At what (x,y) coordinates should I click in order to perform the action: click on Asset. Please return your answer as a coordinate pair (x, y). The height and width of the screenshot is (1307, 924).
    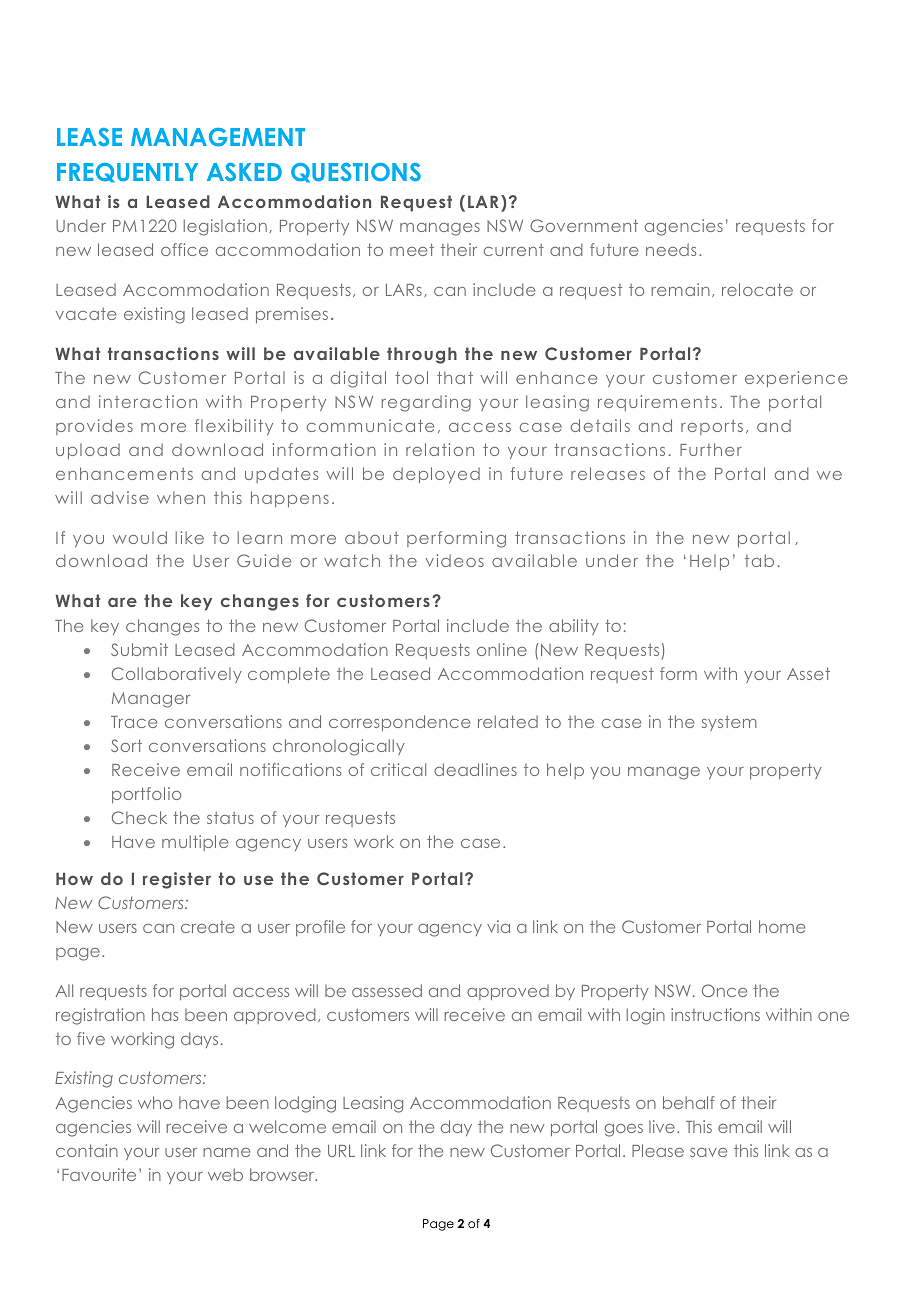
    Looking at the image, I should click on (808, 673).
